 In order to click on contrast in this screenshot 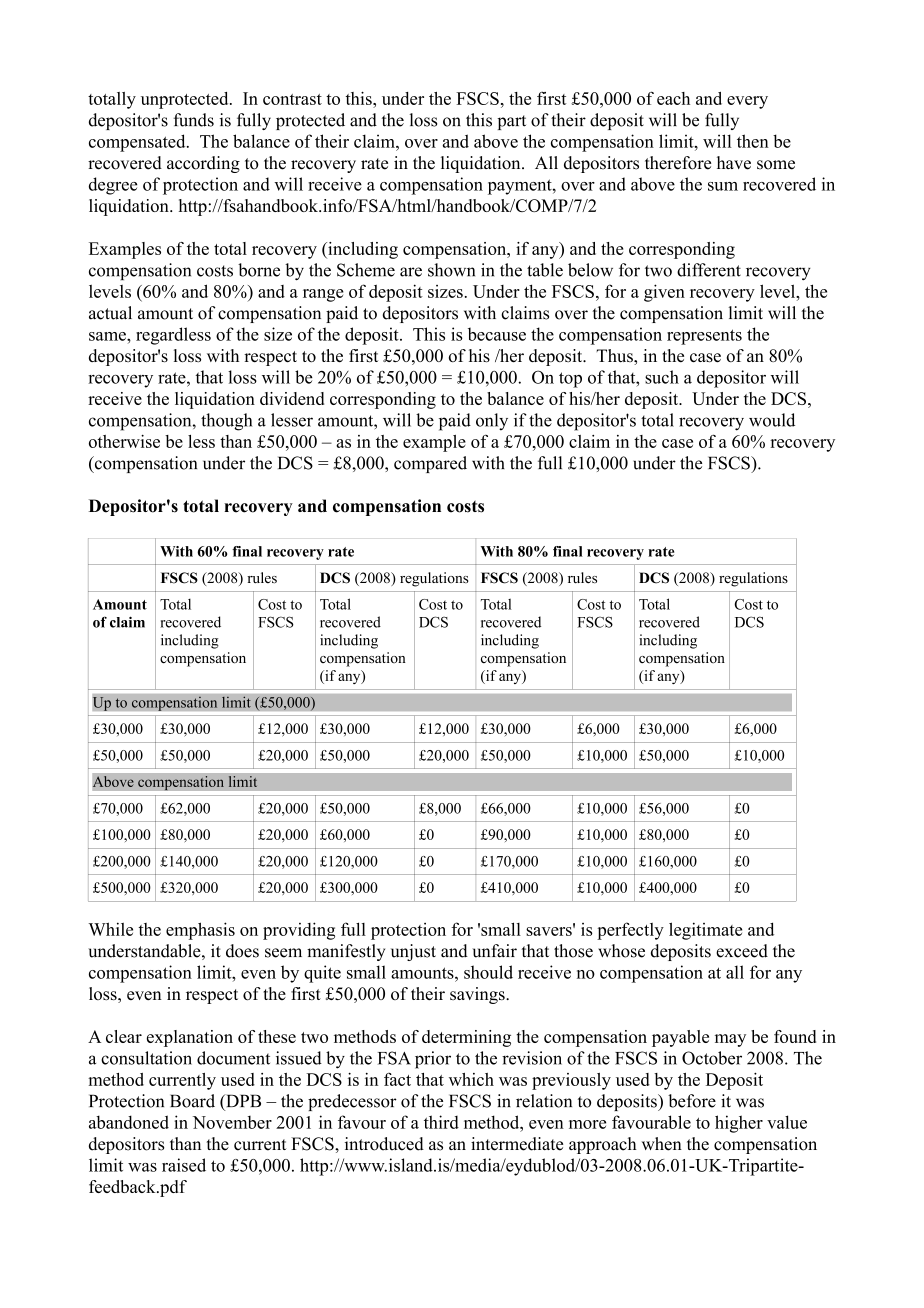, I will do `click(292, 99)`.
